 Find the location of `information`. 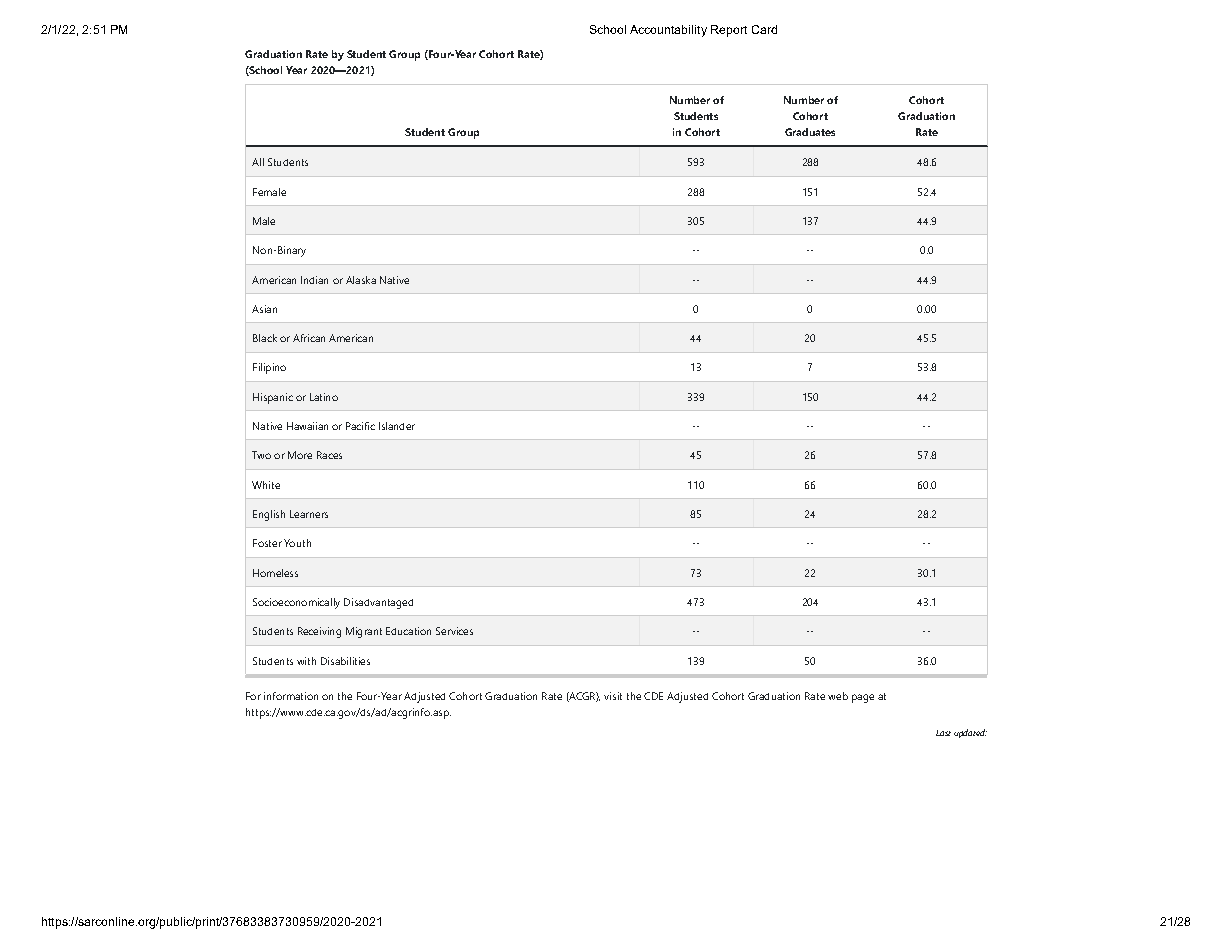

information is located at coordinates (291, 696).
